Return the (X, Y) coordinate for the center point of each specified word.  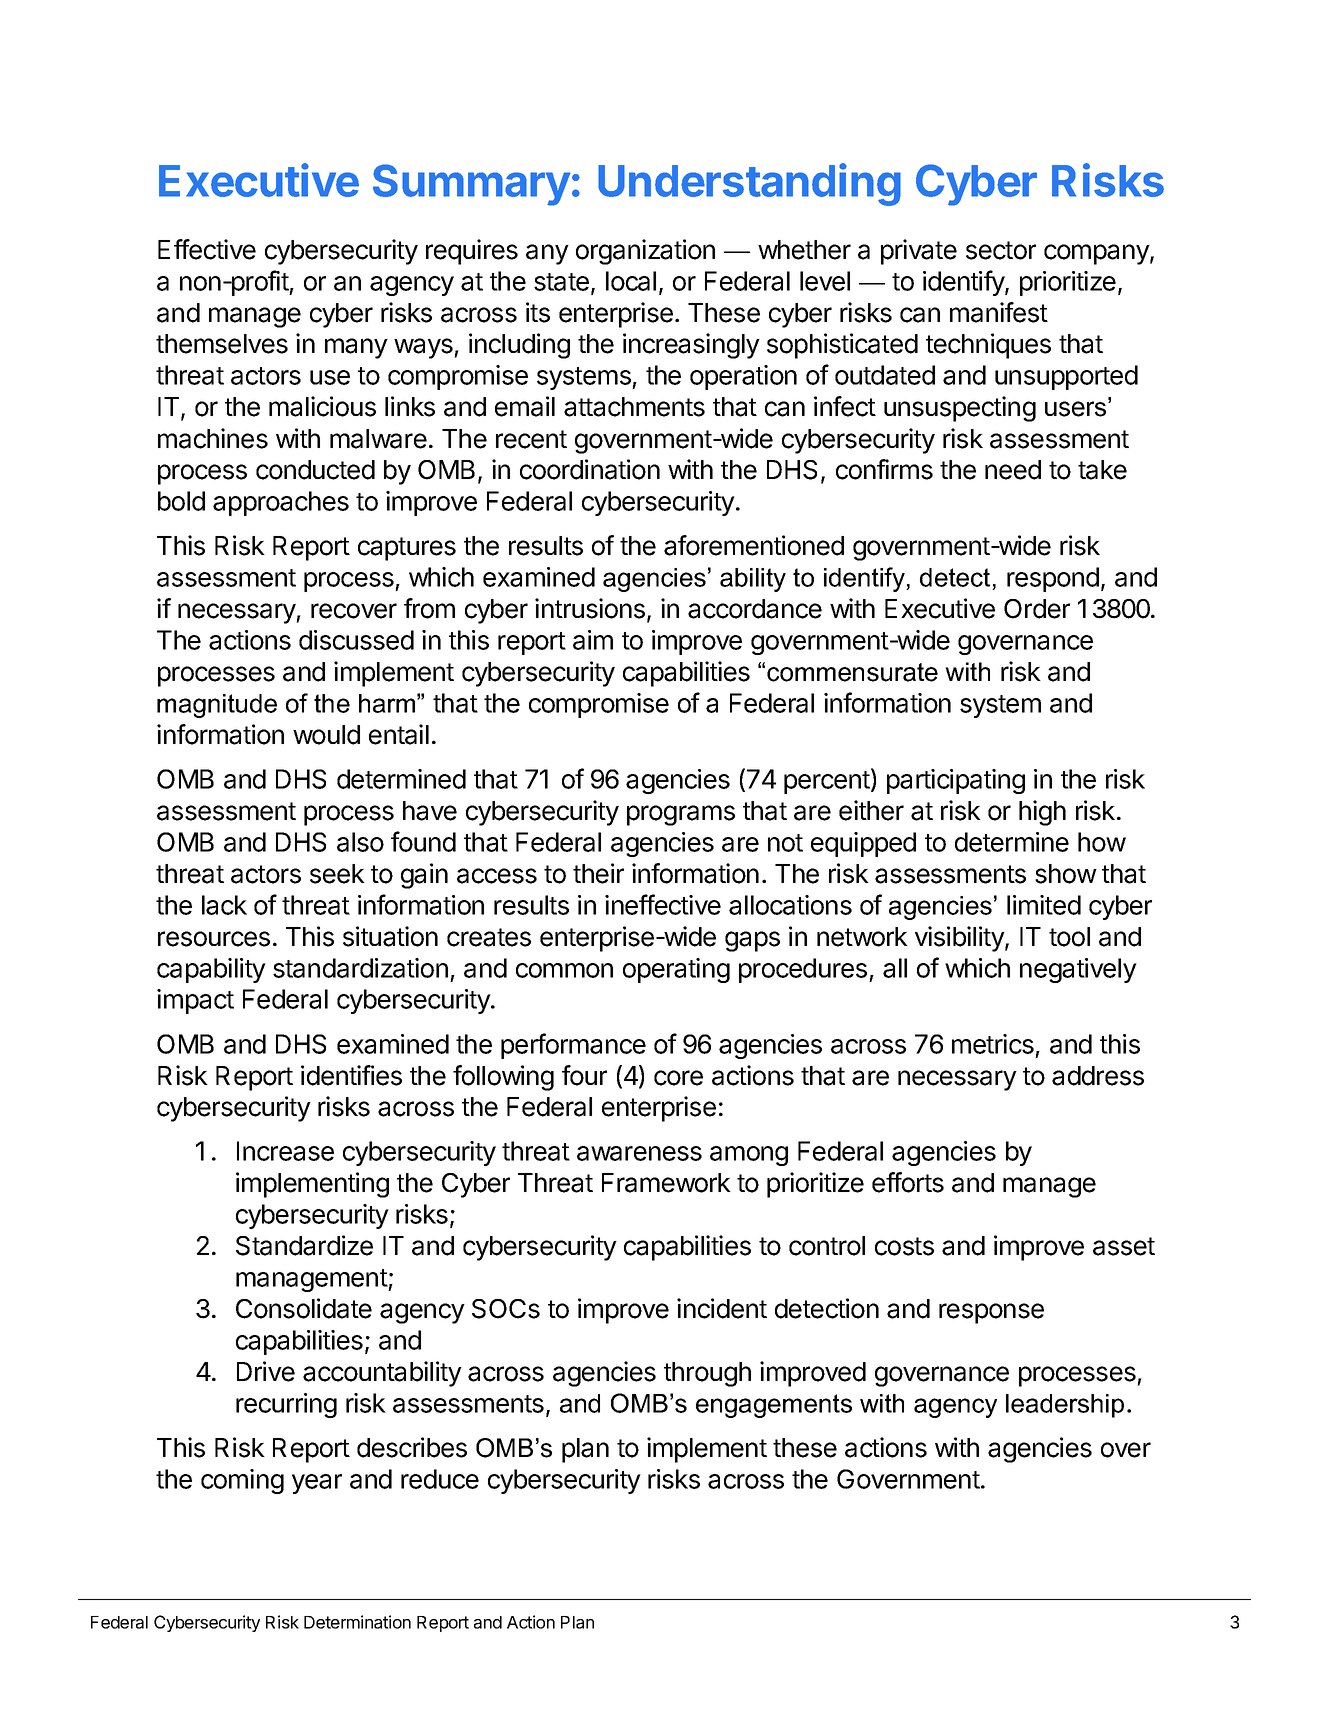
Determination (357, 1622)
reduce (440, 1479)
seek (337, 874)
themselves (222, 344)
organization (645, 252)
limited (1044, 905)
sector (1001, 250)
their (598, 873)
